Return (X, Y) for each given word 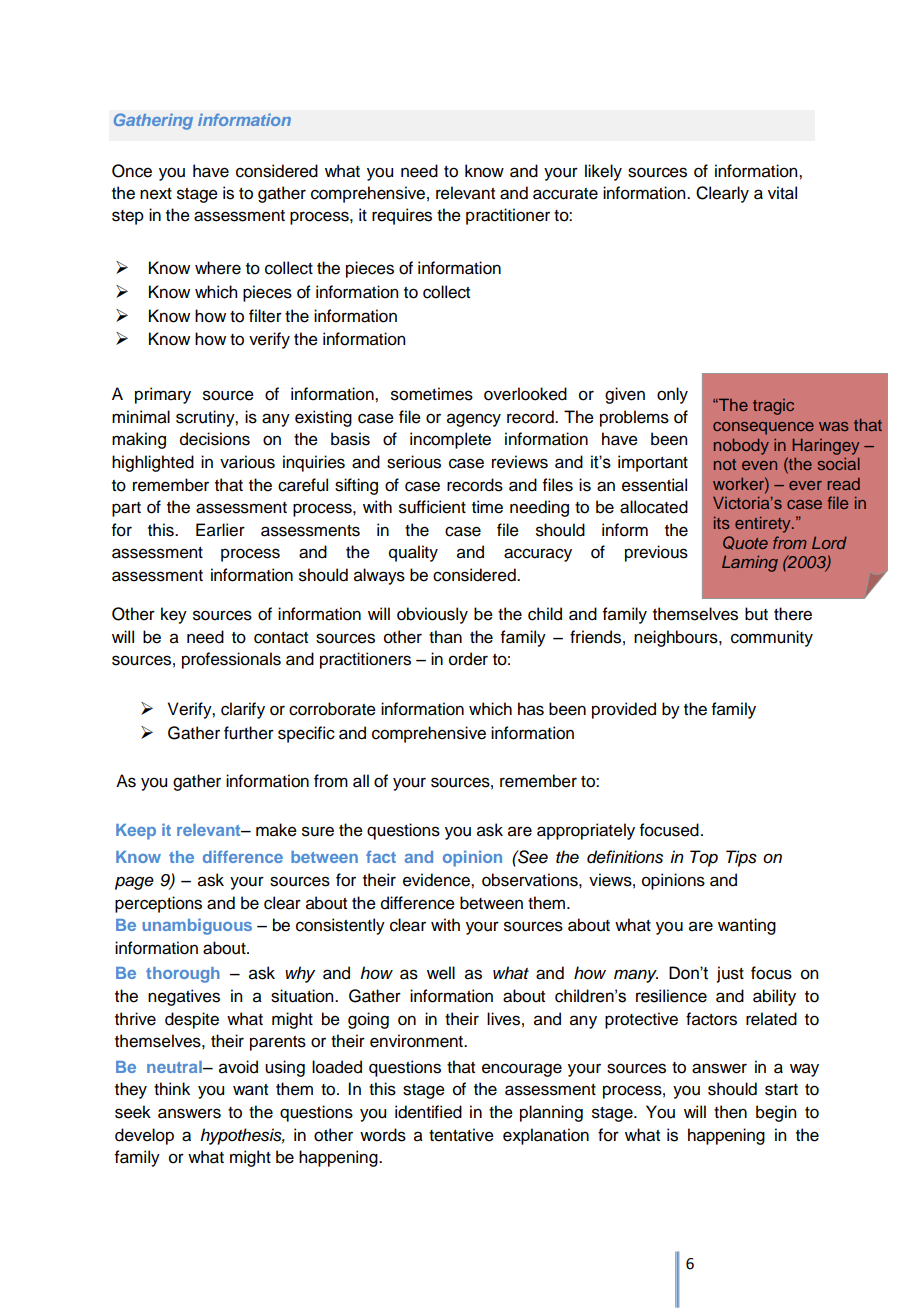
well (441, 973)
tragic (773, 407)
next (156, 194)
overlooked (525, 394)
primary (163, 395)
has (531, 709)
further (249, 733)
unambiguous (197, 926)
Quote (745, 543)
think (172, 1088)
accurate (565, 194)
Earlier (220, 530)
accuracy (538, 555)
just (730, 974)
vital (782, 193)
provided (624, 710)
